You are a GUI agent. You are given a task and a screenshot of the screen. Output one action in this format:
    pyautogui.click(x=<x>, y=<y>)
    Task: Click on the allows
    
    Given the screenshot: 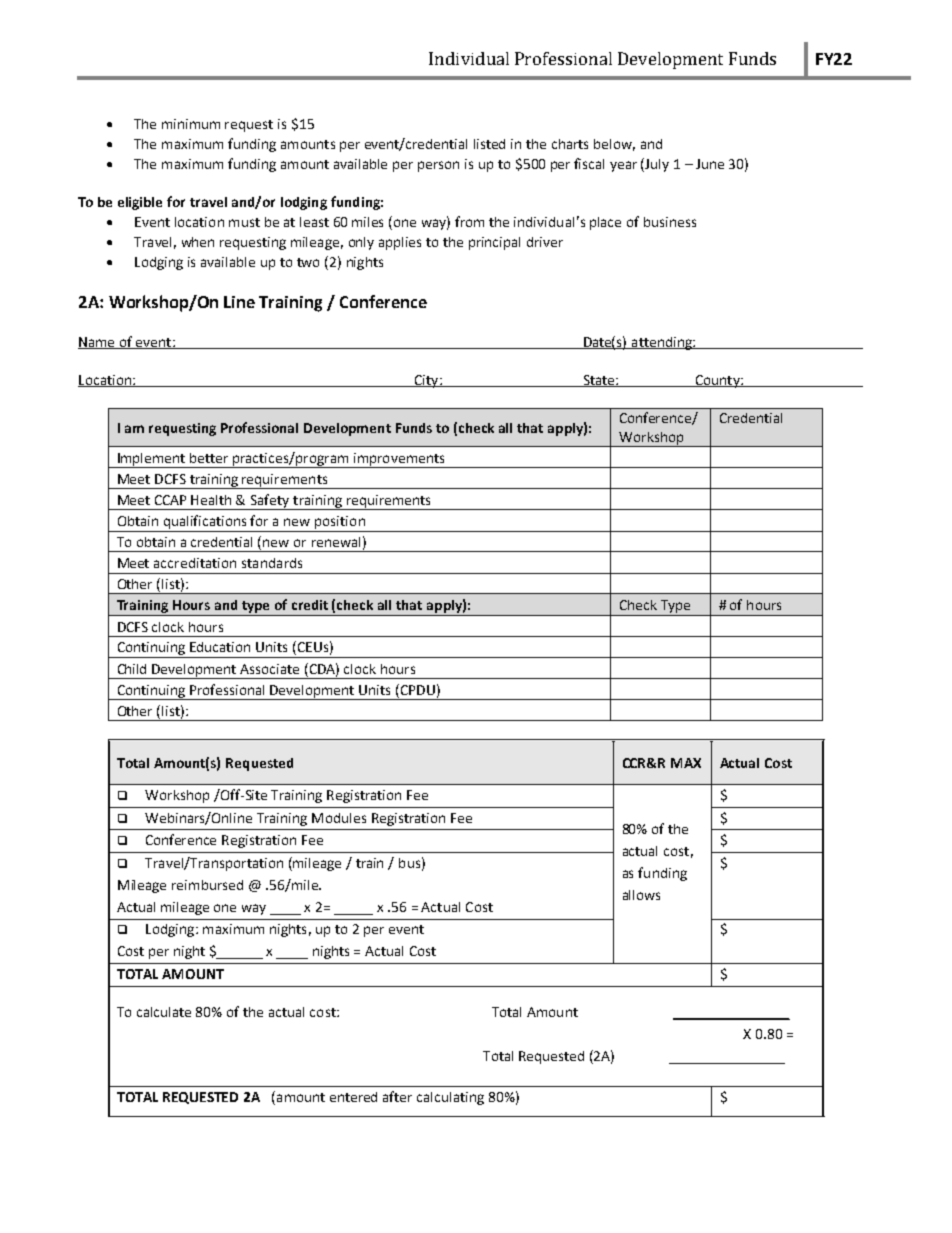 What is the action you would take?
    pyautogui.click(x=641, y=895)
